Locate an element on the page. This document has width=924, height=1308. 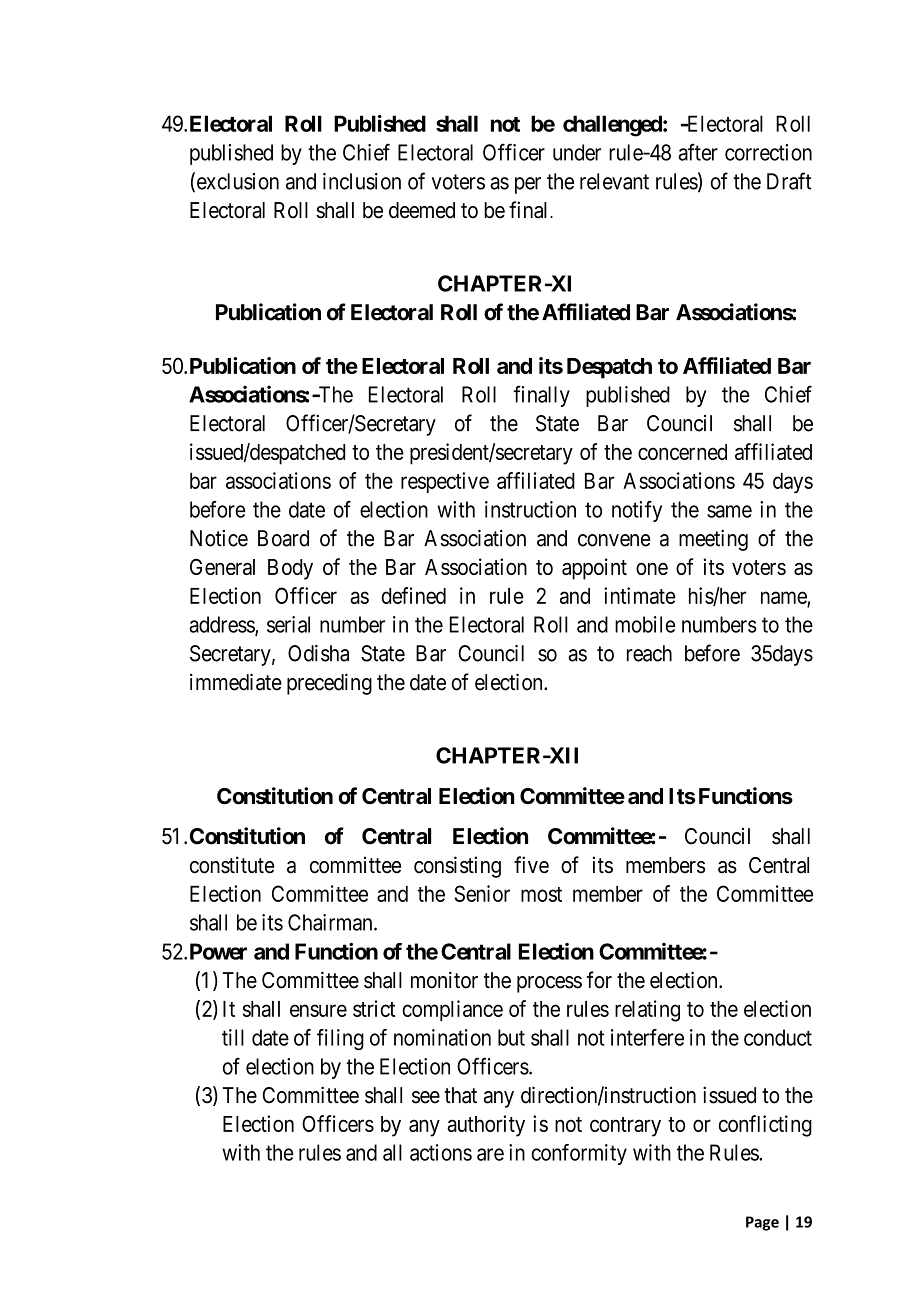
Page is located at coordinates (762, 1223).
